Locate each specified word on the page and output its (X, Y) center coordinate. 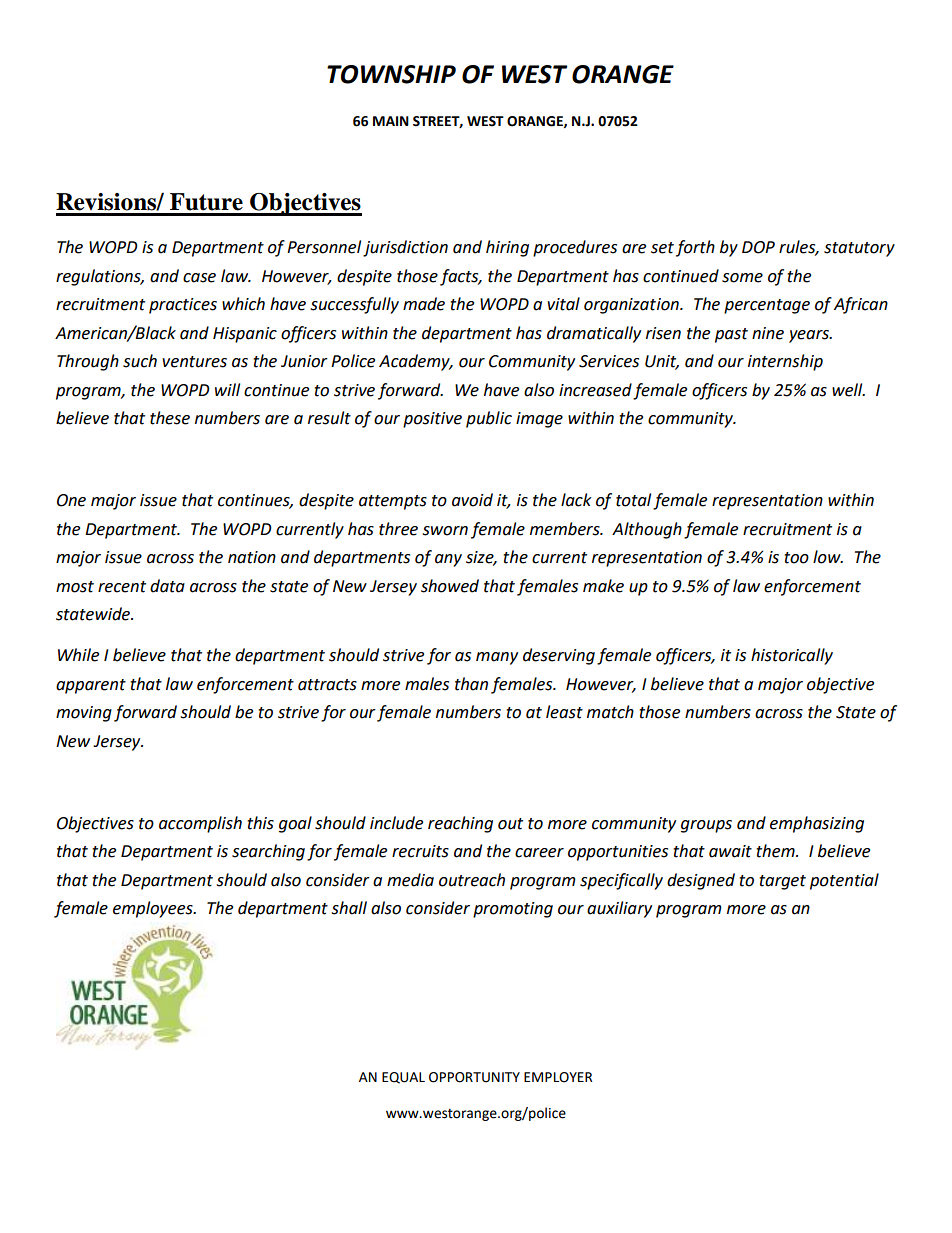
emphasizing (817, 824)
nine (768, 333)
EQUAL (403, 1078)
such (140, 361)
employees (154, 909)
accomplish (200, 824)
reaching (460, 824)
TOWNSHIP (391, 74)
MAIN (391, 121)
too (796, 558)
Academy (415, 362)
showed (450, 586)
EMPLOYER (558, 1077)
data (167, 586)
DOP (758, 247)
